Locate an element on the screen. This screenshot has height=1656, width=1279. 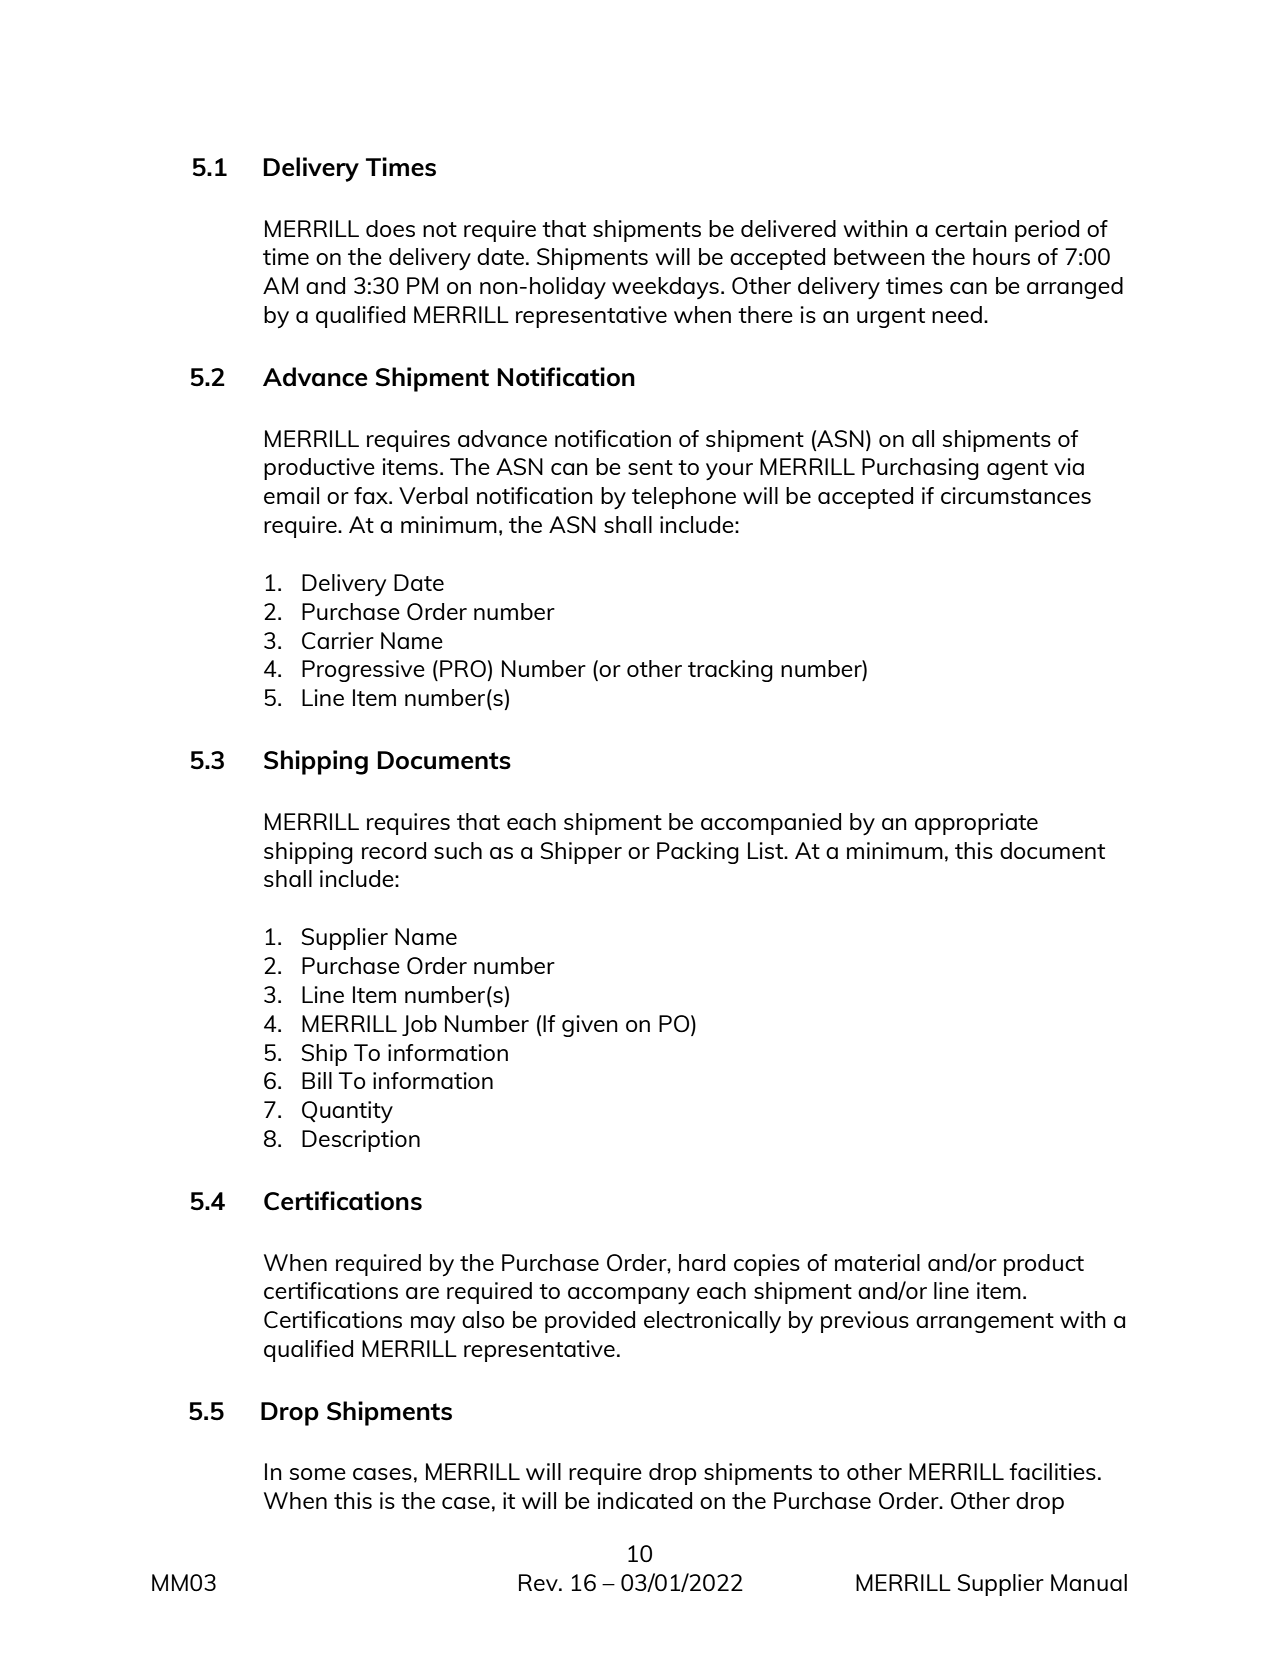
some is located at coordinates (318, 1474).
